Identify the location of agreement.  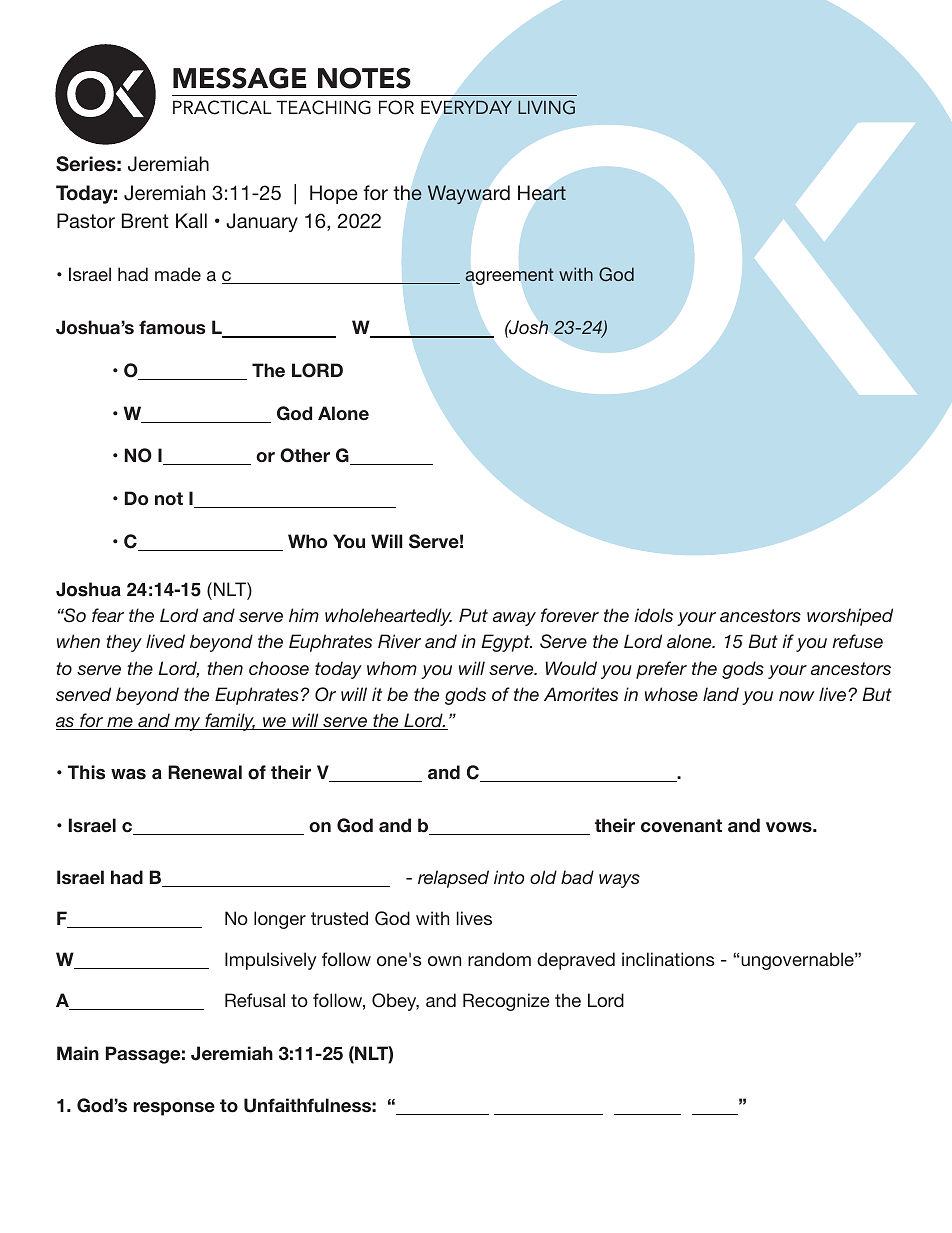
(509, 276).
